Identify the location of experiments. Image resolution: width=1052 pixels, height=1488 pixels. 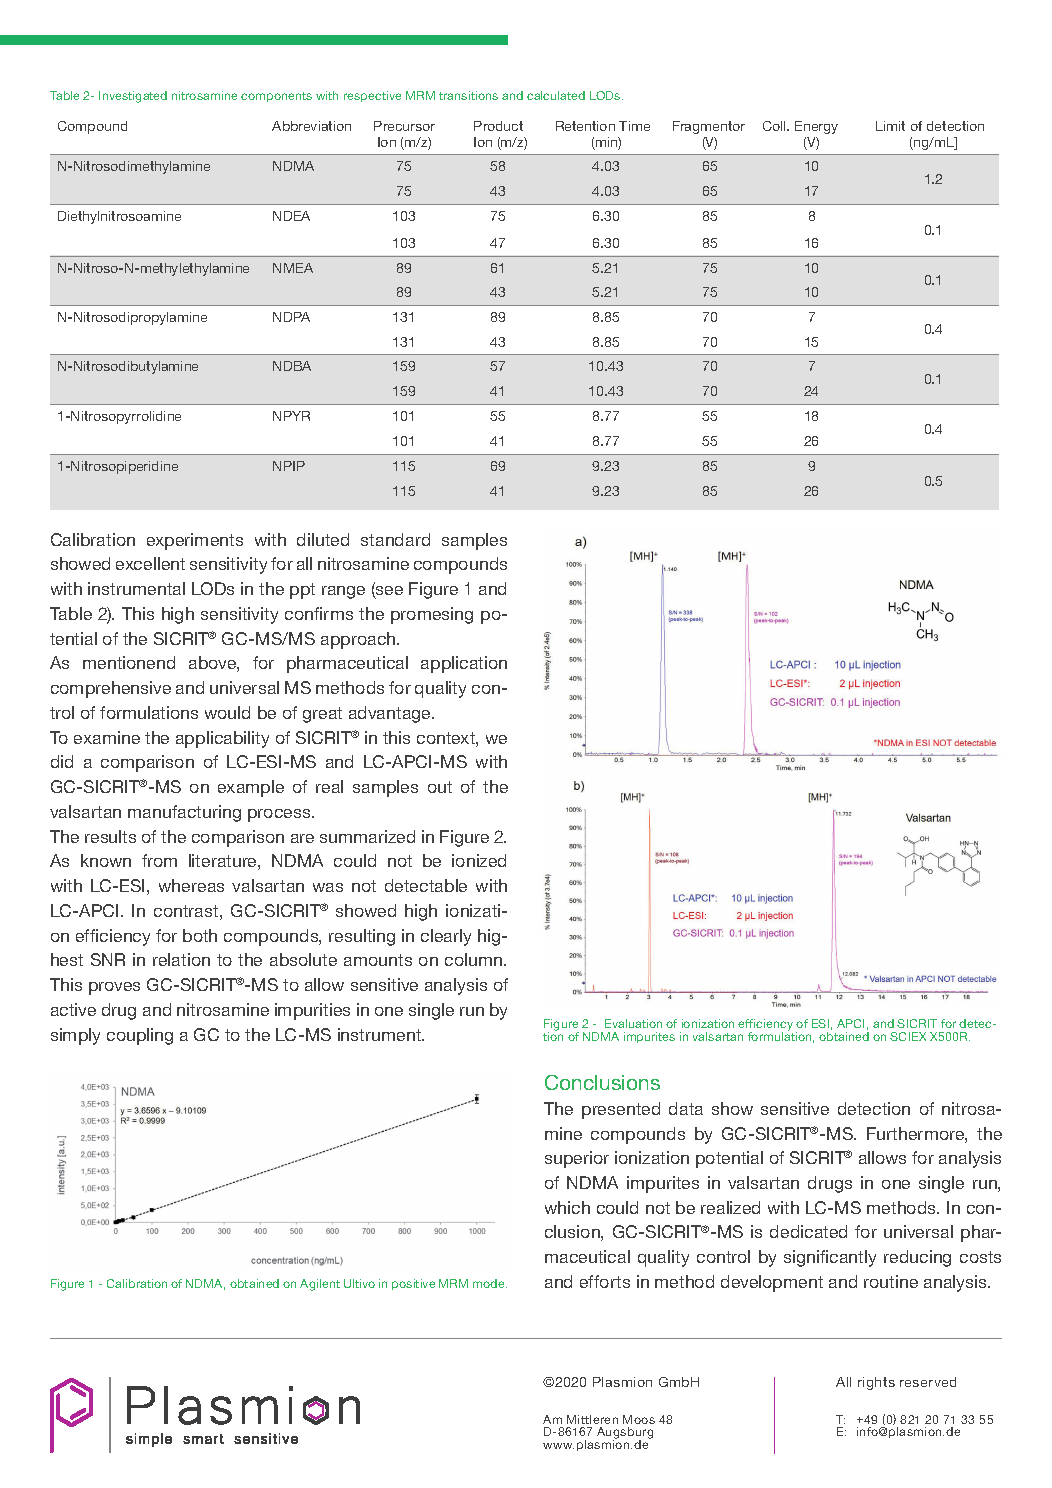
(195, 541).
